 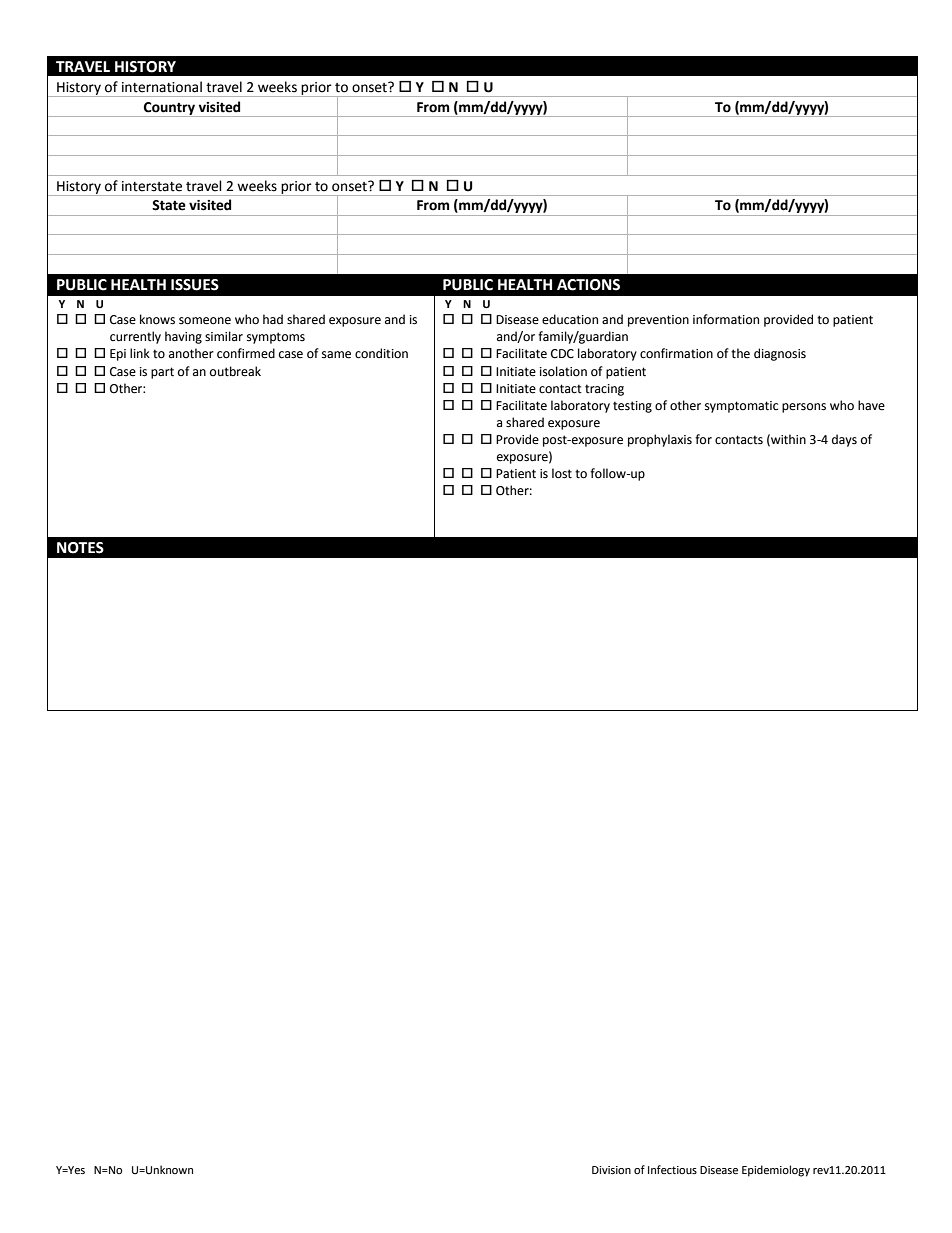 I want to click on ACTIONS, so click(x=588, y=285).
